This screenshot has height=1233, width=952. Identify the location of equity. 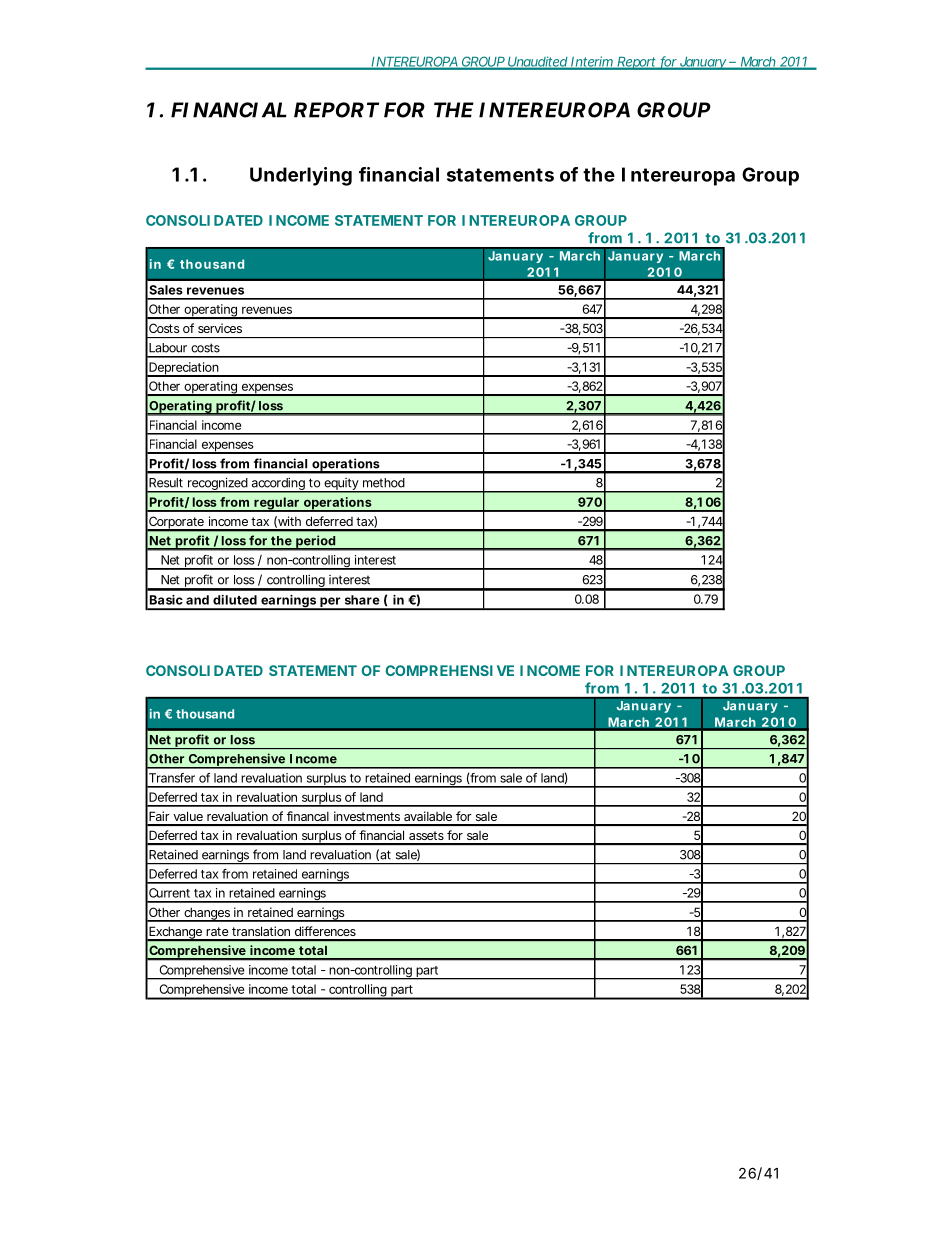
(341, 485).
